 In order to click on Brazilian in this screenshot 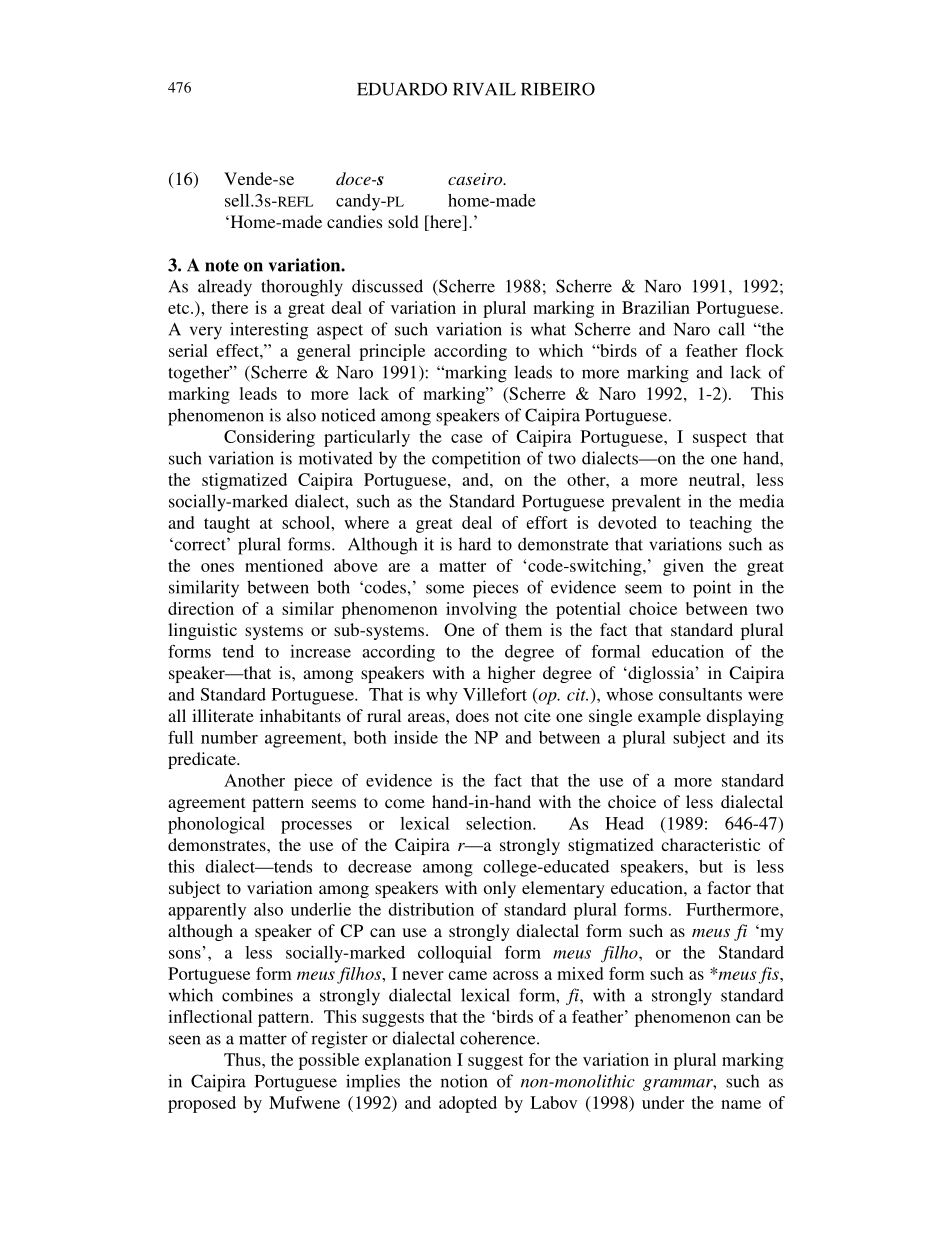, I will do `click(656, 307)`.
